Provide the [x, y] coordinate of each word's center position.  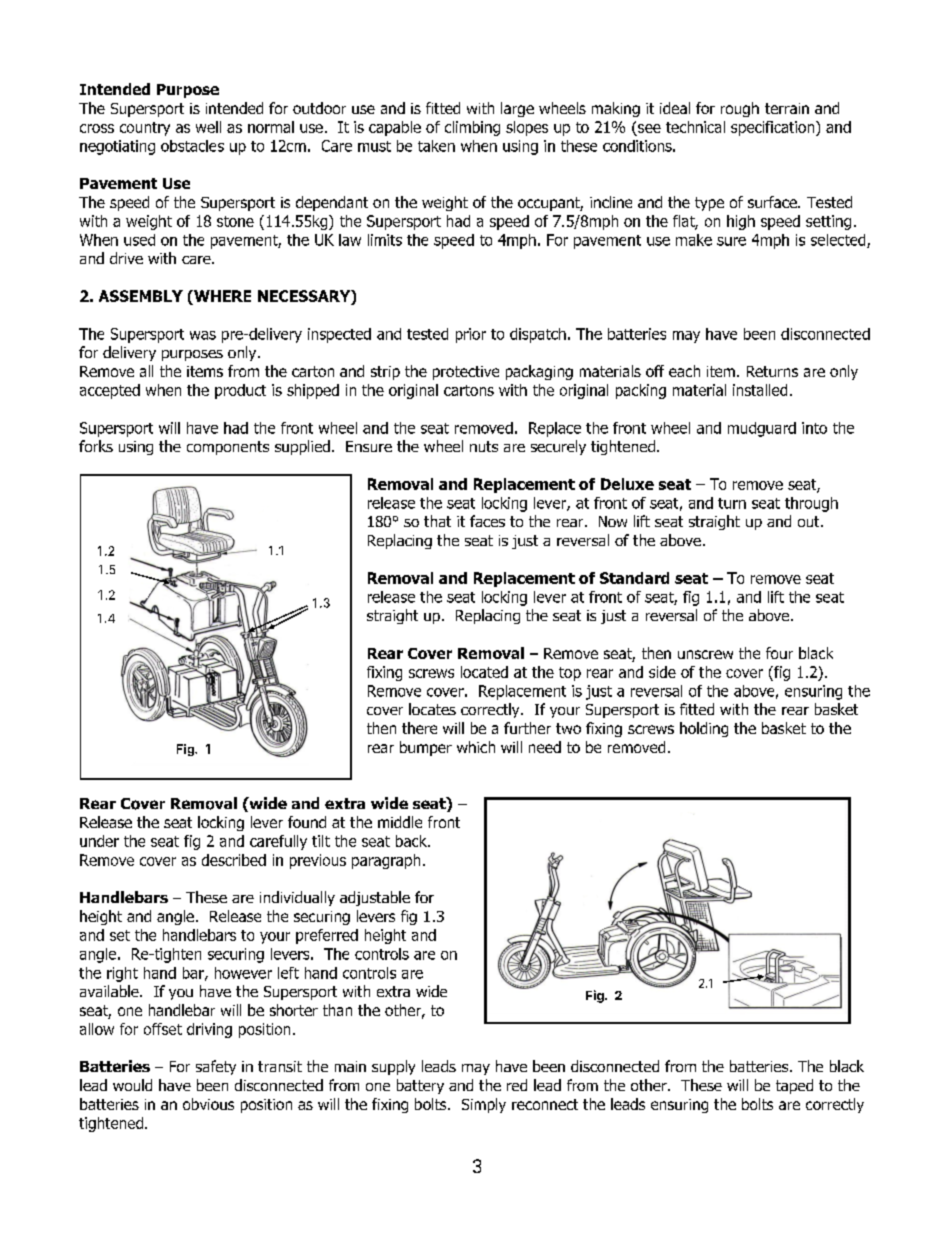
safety [216, 1067]
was [203, 335]
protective [466, 373]
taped [794, 1086]
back [412, 841]
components [228, 448]
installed [760, 390]
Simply [484, 1105]
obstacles [192, 146]
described [234, 860]
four [779, 653]
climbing [472, 128]
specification [774, 128]
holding [704, 729]
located [484, 672]
